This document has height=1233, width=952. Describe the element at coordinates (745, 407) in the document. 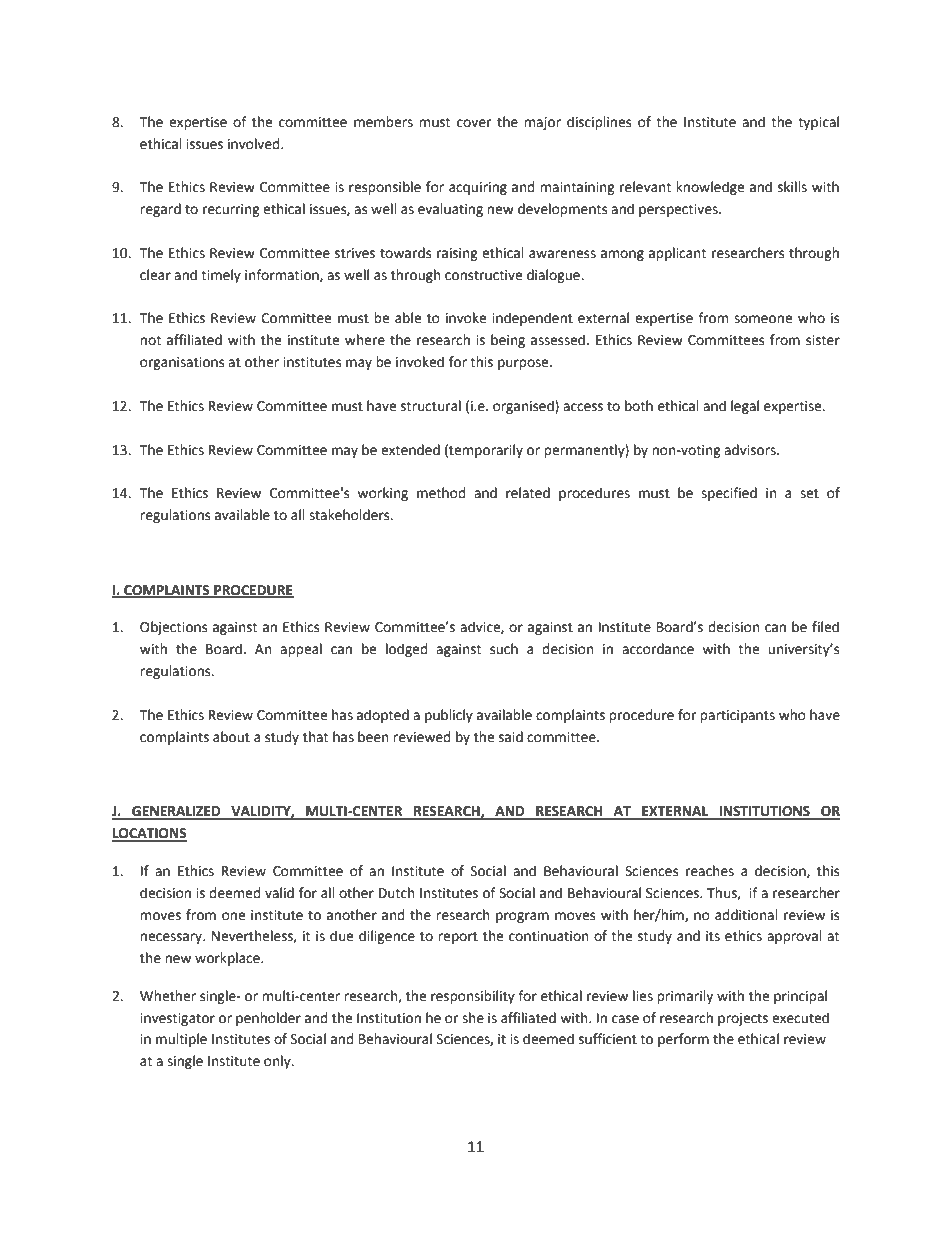

I see `legal` at that location.
